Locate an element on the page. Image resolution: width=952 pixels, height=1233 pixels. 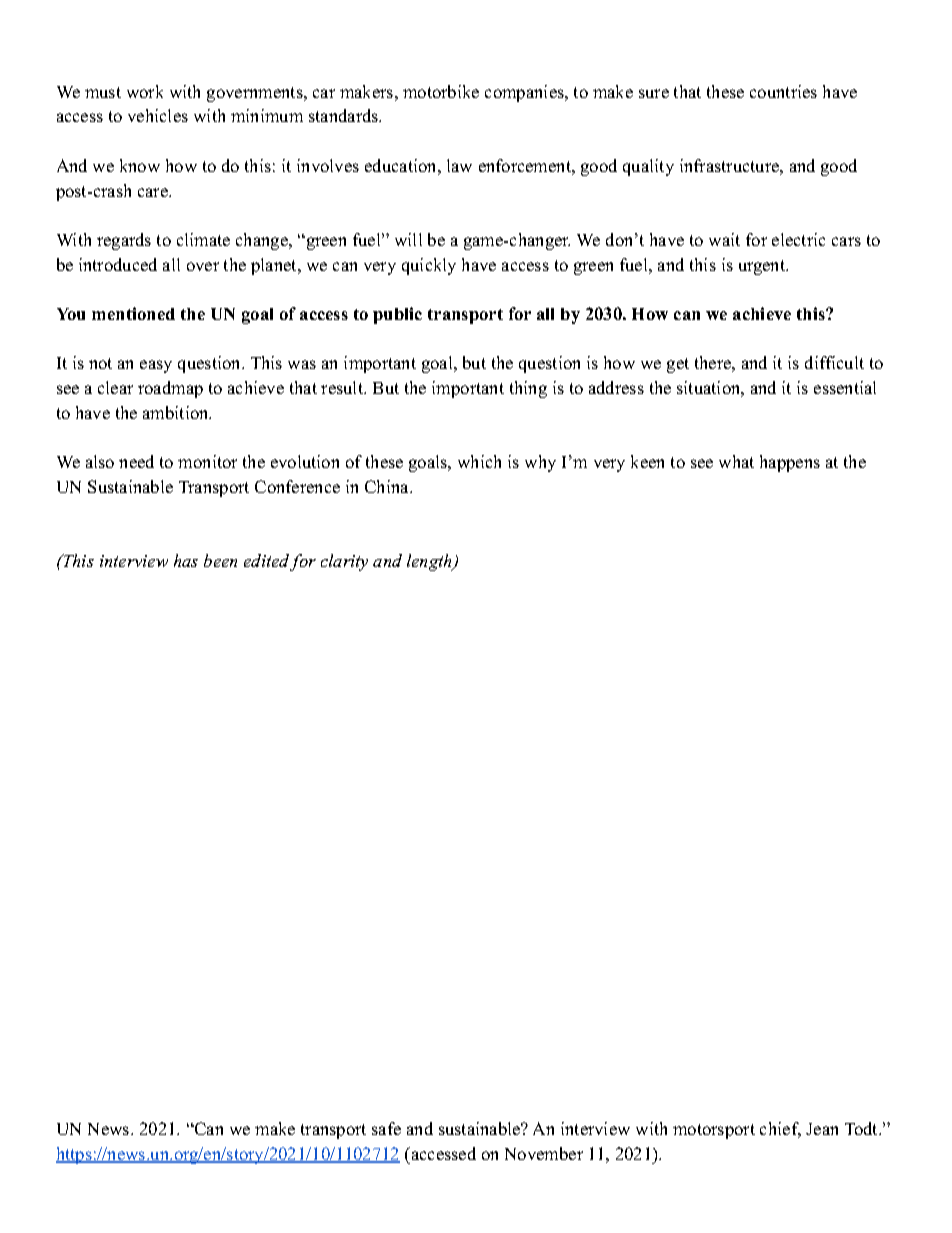
motorbike is located at coordinates (441, 91).
